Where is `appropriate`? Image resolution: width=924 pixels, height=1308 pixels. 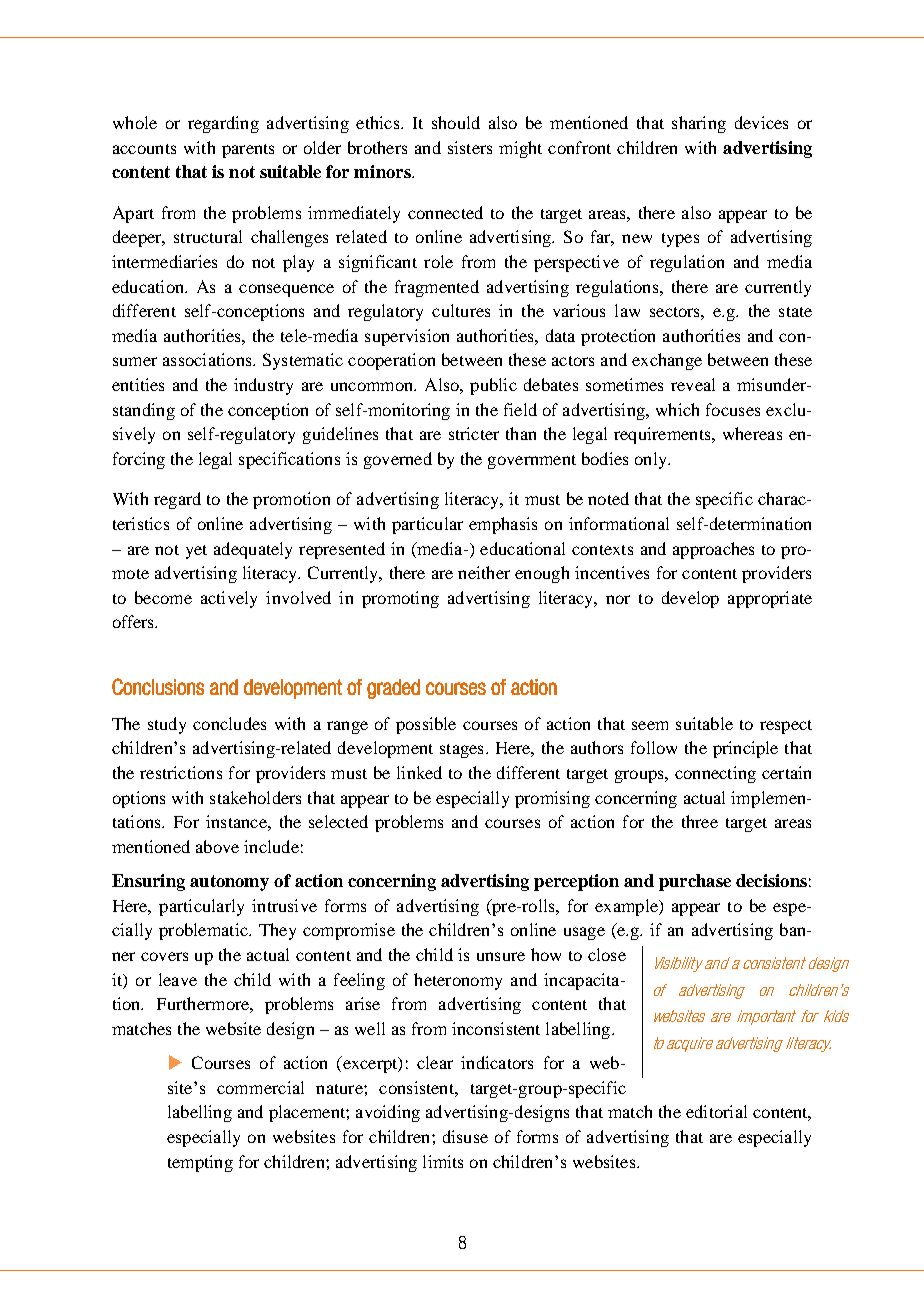 appropriate is located at coordinates (770, 599).
